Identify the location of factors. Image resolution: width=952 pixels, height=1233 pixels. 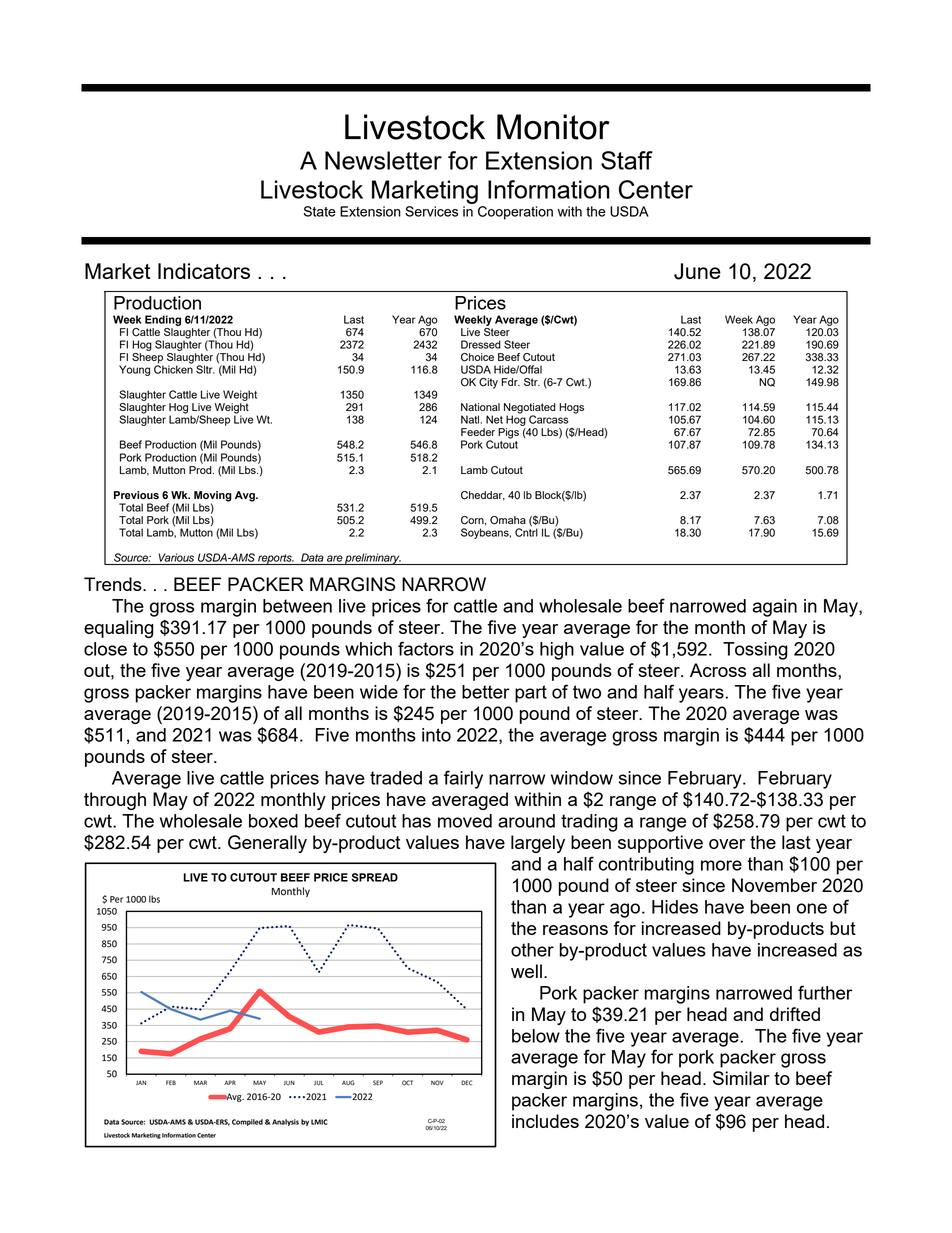
(426, 648).
